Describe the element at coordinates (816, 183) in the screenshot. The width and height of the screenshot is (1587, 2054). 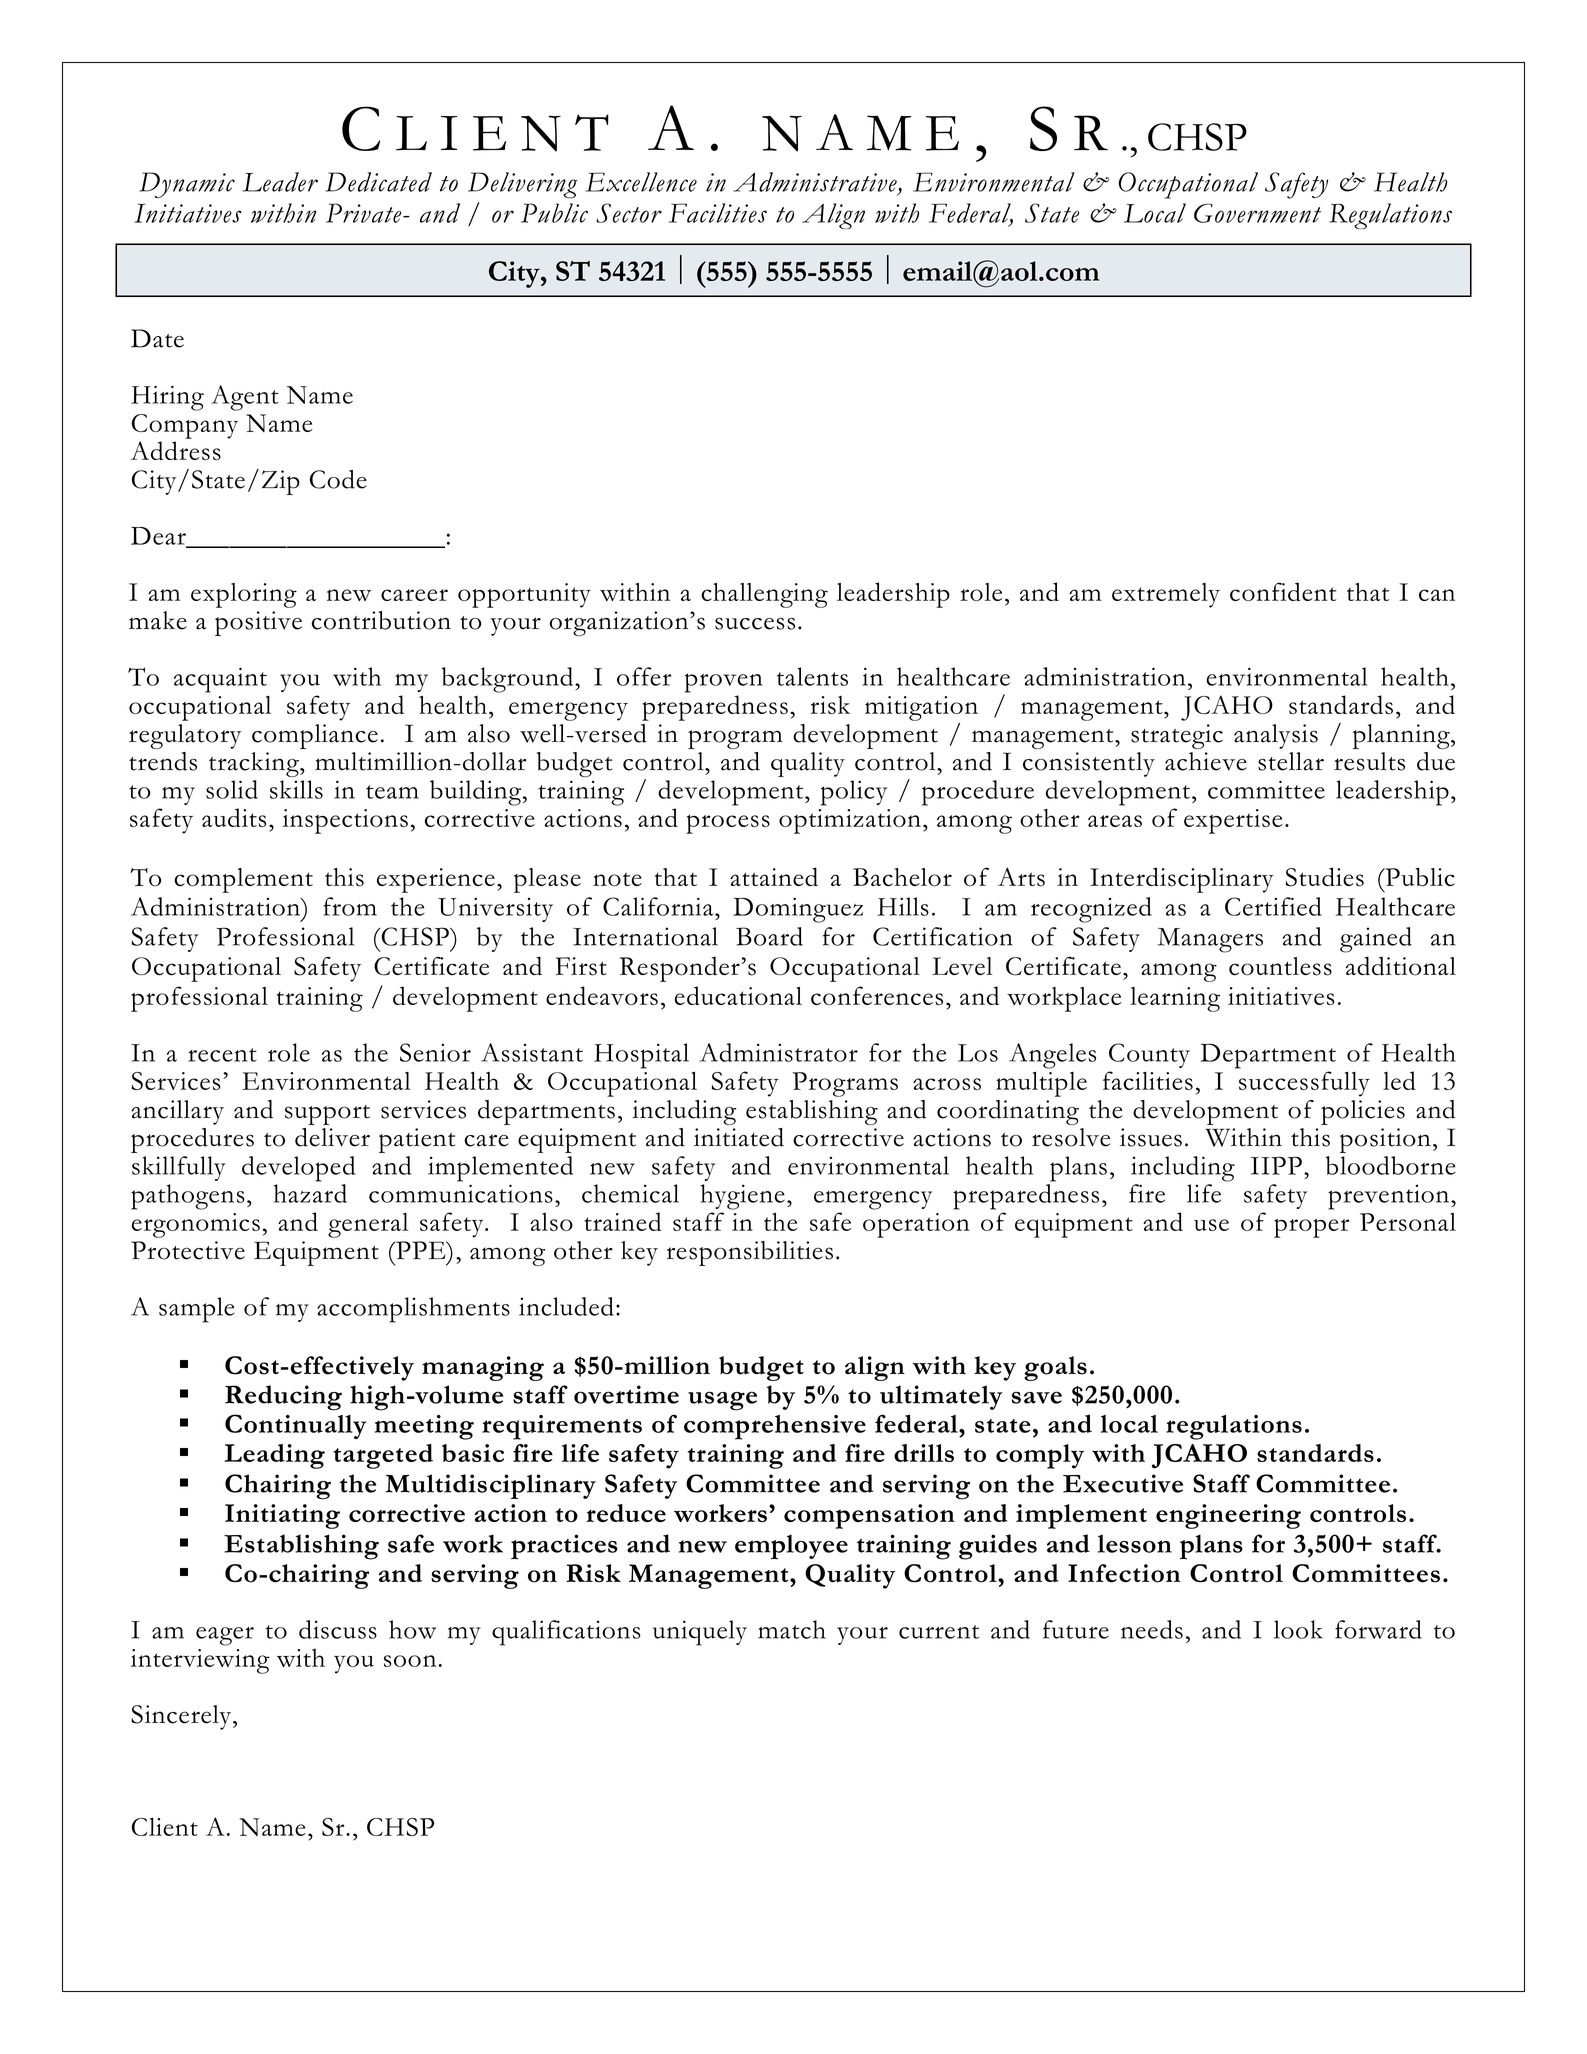
I see `Administrative` at that location.
